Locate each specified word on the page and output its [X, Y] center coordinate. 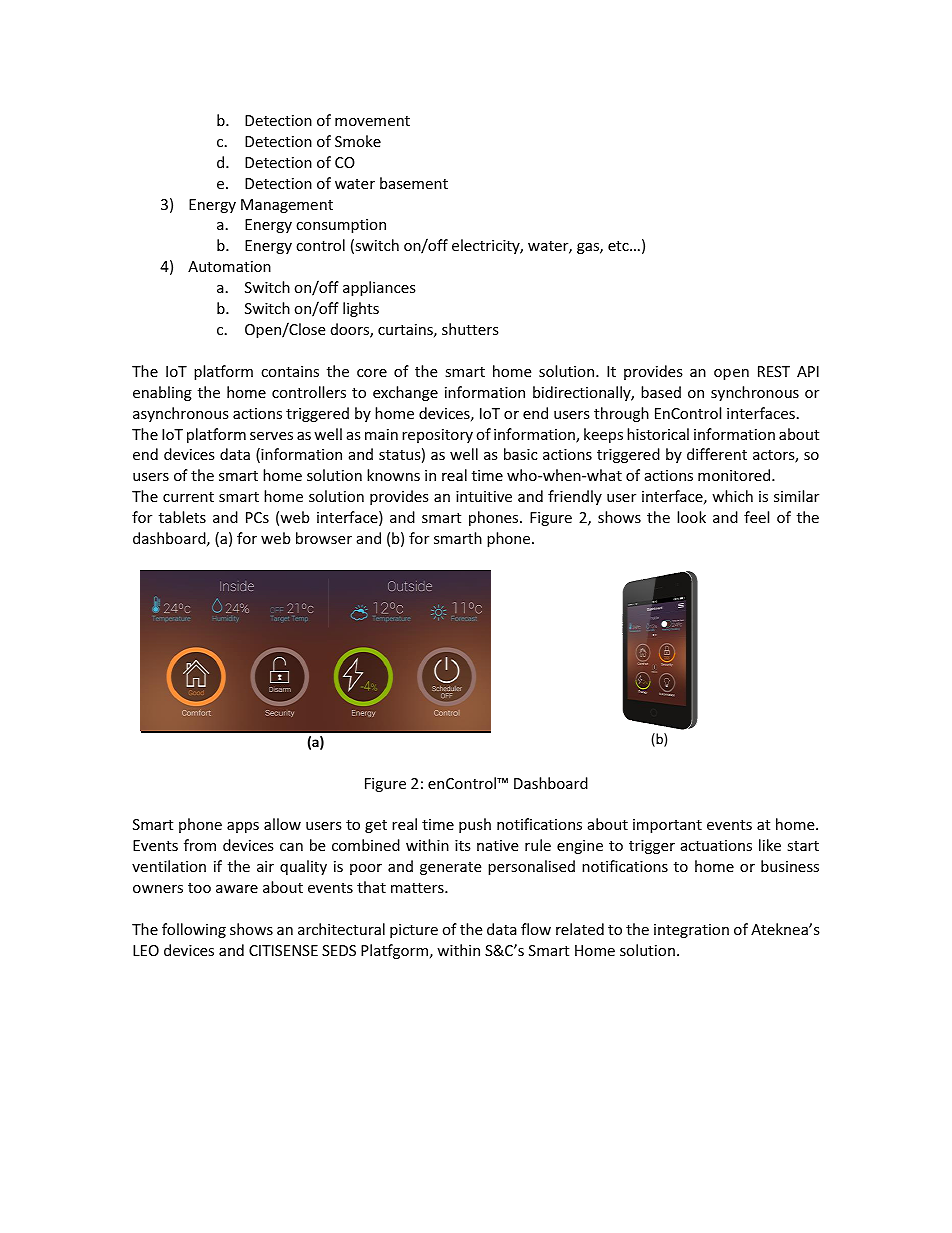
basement [414, 183]
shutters [470, 329]
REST [774, 371]
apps [243, 827]
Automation [229, 266]
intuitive [484, 496]
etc [619, 246]
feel [756, 517]
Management [287, 206]
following [194, 930]
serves [271, 436]
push [475, 825]
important [667, 826]
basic [520, 454]
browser [324, 538]
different [717, 454]
